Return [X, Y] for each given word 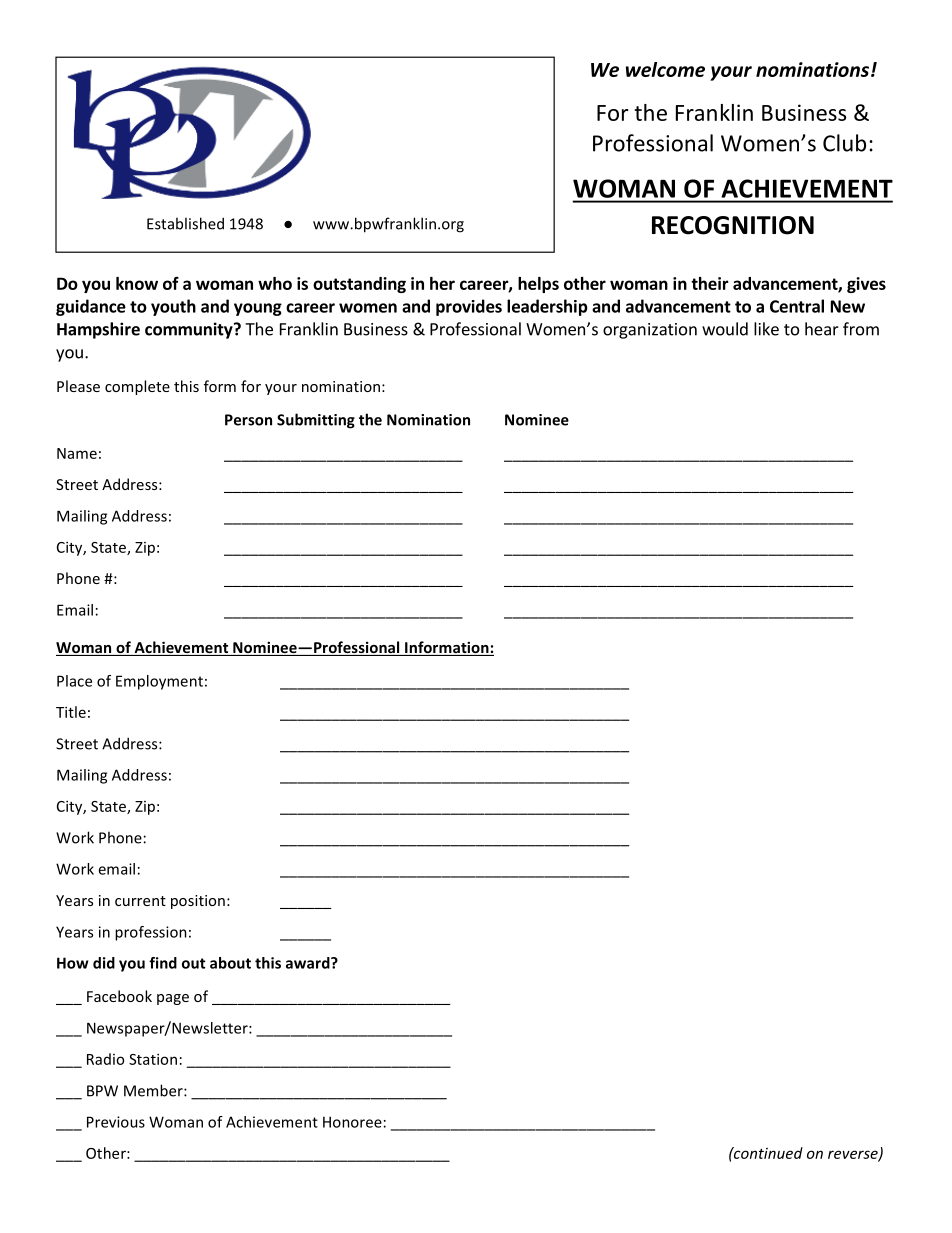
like [766, 329]
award [309, 963]
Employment [159, 682]
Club [844, 143]
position [198, 902]
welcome [665, 69]
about [230, 963]
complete [137, 387]
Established [185, 223]
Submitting [316, 421]
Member [154, 1090]
